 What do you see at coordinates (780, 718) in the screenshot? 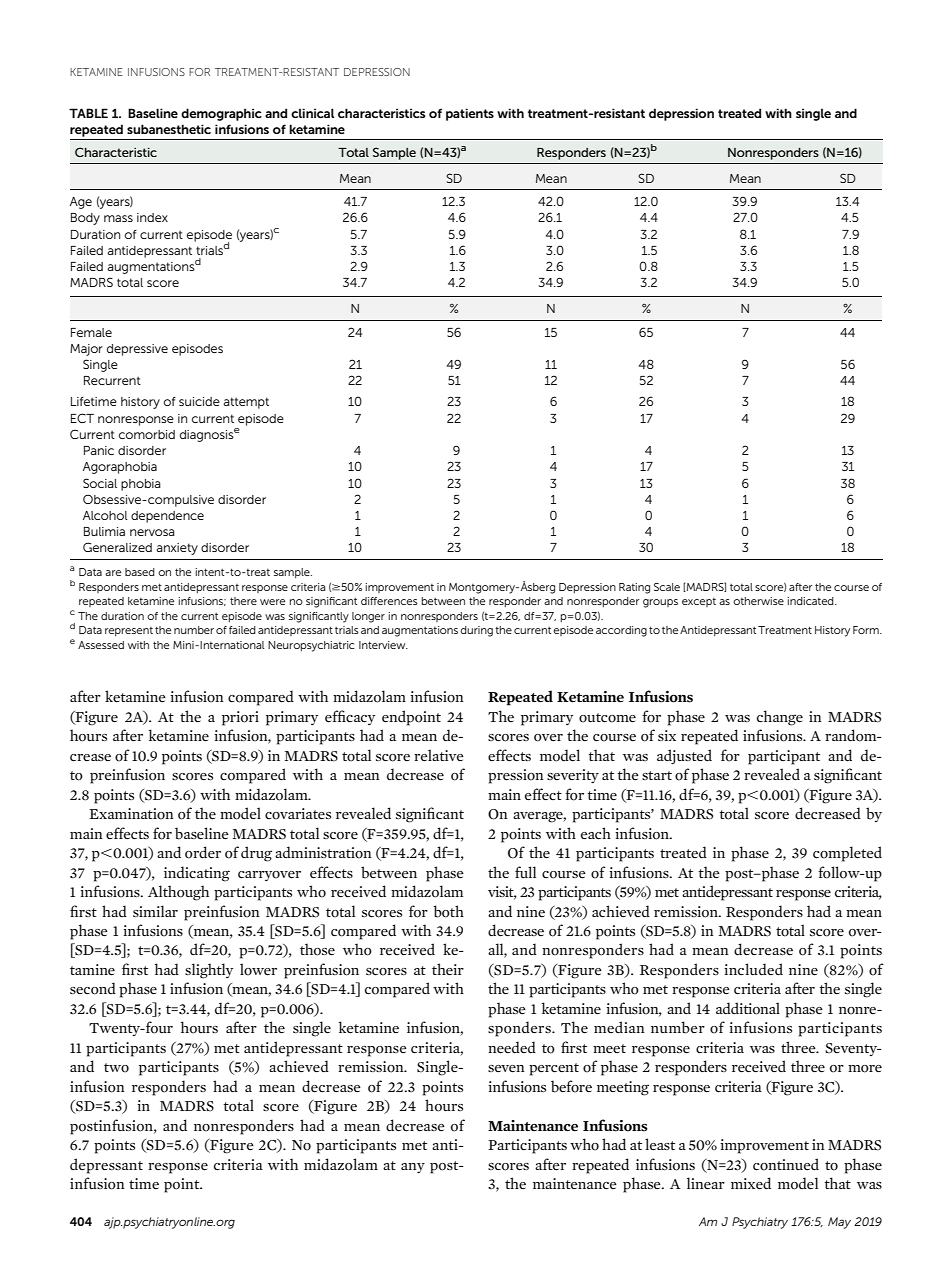
I see `change` at bounding box center [780, 718].
